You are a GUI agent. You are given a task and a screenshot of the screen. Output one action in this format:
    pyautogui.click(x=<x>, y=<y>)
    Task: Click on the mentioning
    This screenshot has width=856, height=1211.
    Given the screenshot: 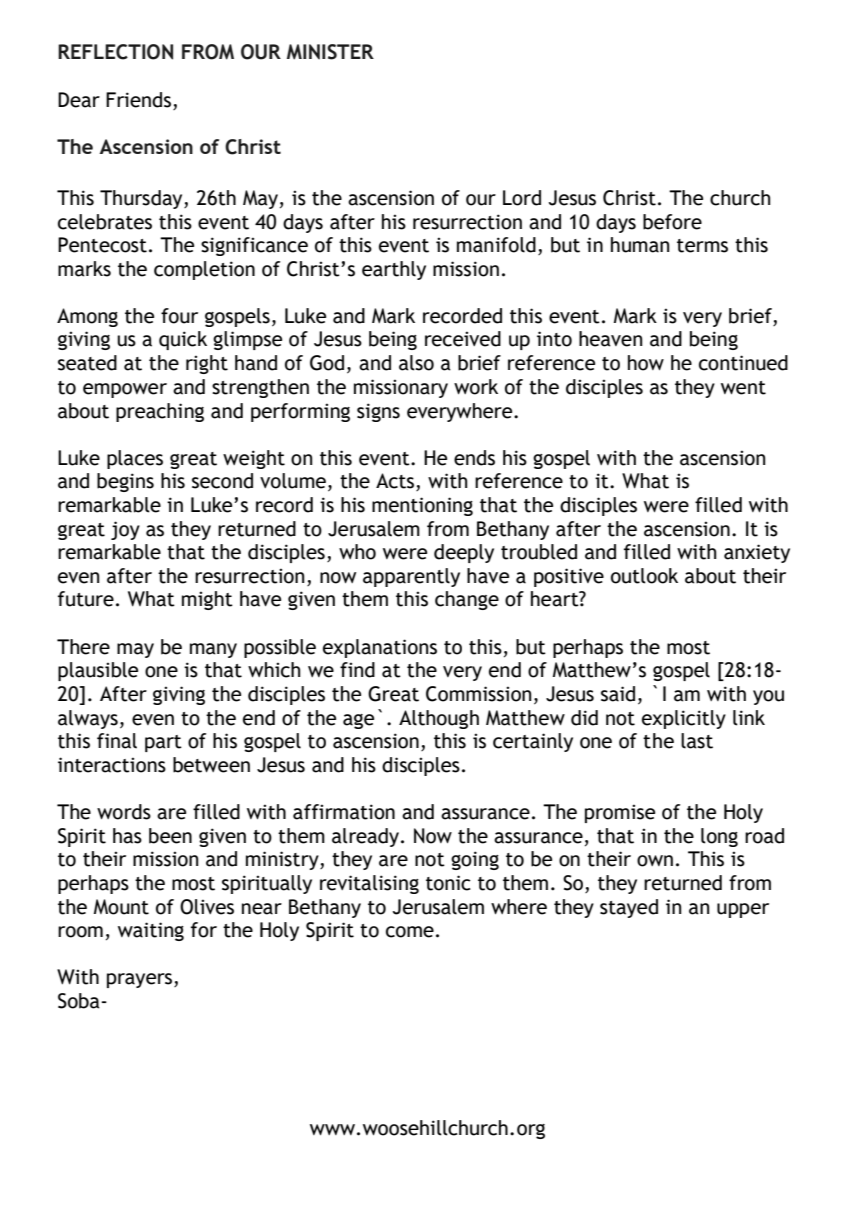 What is the action you would take?
    pyautogui.click(x=422, y=506)
